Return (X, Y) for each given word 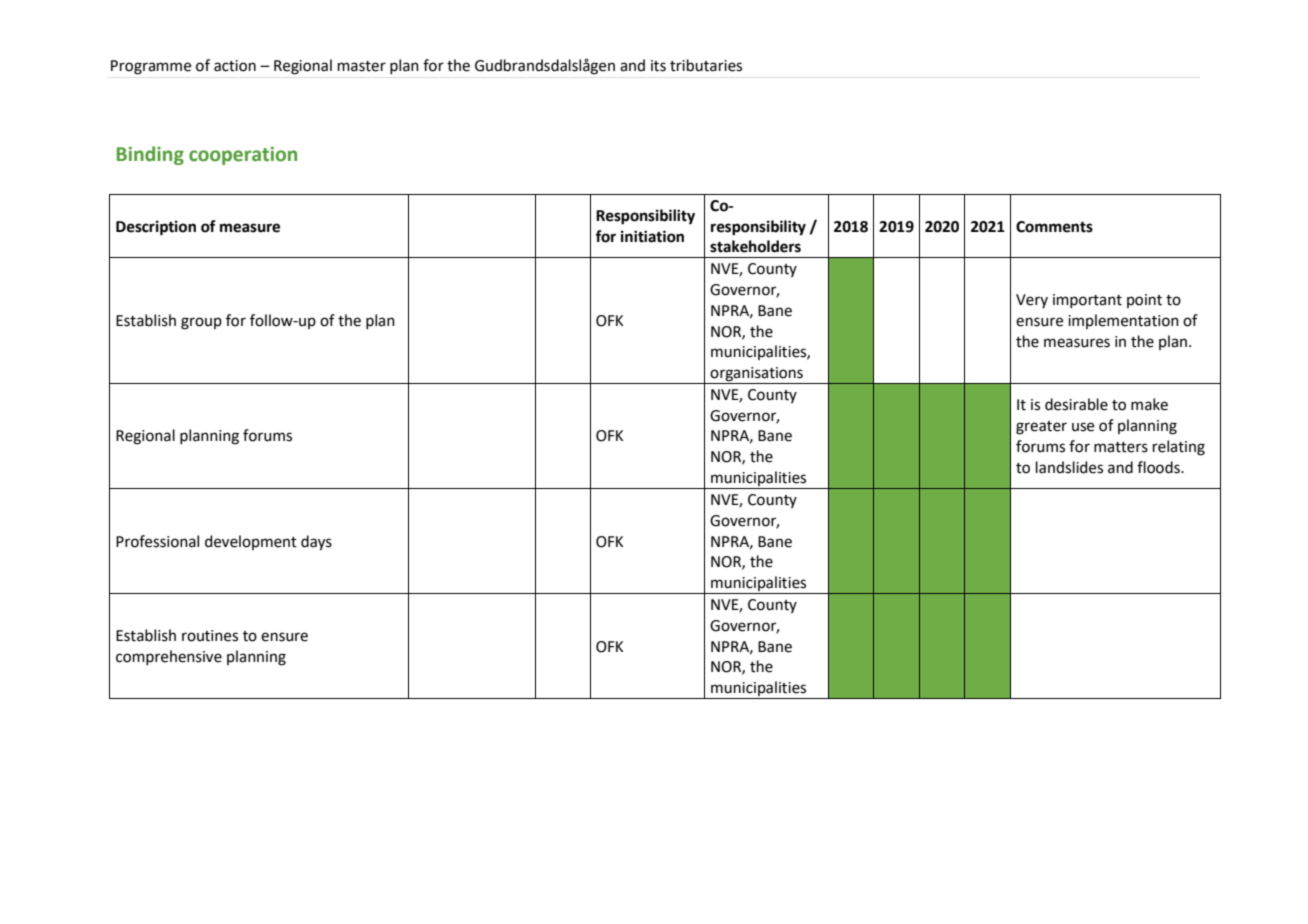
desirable (1076, 404)
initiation (652, 236)
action (235, 66)
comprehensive (169, 657)
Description (156, 228)
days (316, 543)
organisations (757, 375)
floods (1159, 467)
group (201, 323)
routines (210, 636)
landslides (1069, 467)
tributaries (706, 65)
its (658, 66)
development (251, 542)
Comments (1054, 227)
